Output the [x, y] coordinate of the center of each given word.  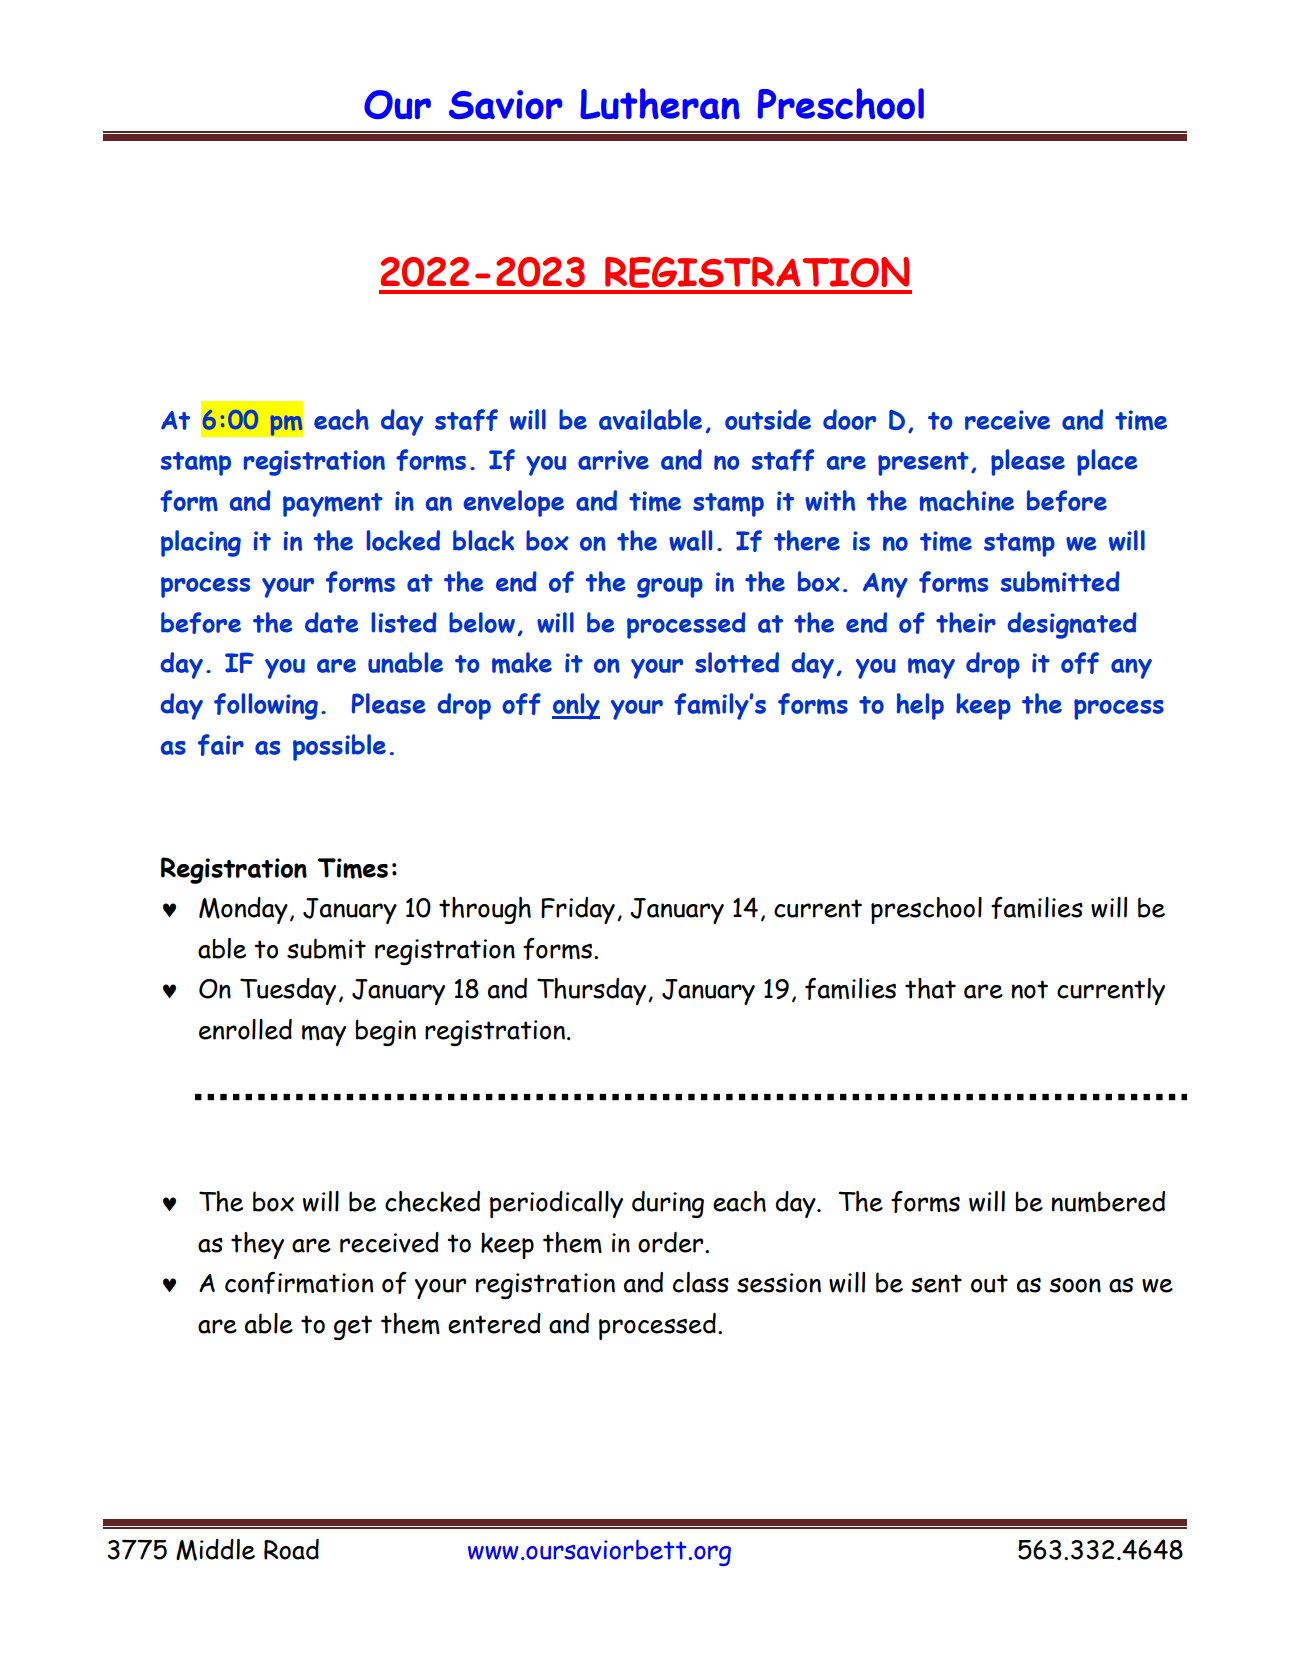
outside [768, 419]
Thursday [593, 991]
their [966, 622]
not [1029, 989]
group [670, 587]
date [332, 622]
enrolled [245, 1029]
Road [291, 1549]
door [849, 419]
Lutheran [660, 103]
